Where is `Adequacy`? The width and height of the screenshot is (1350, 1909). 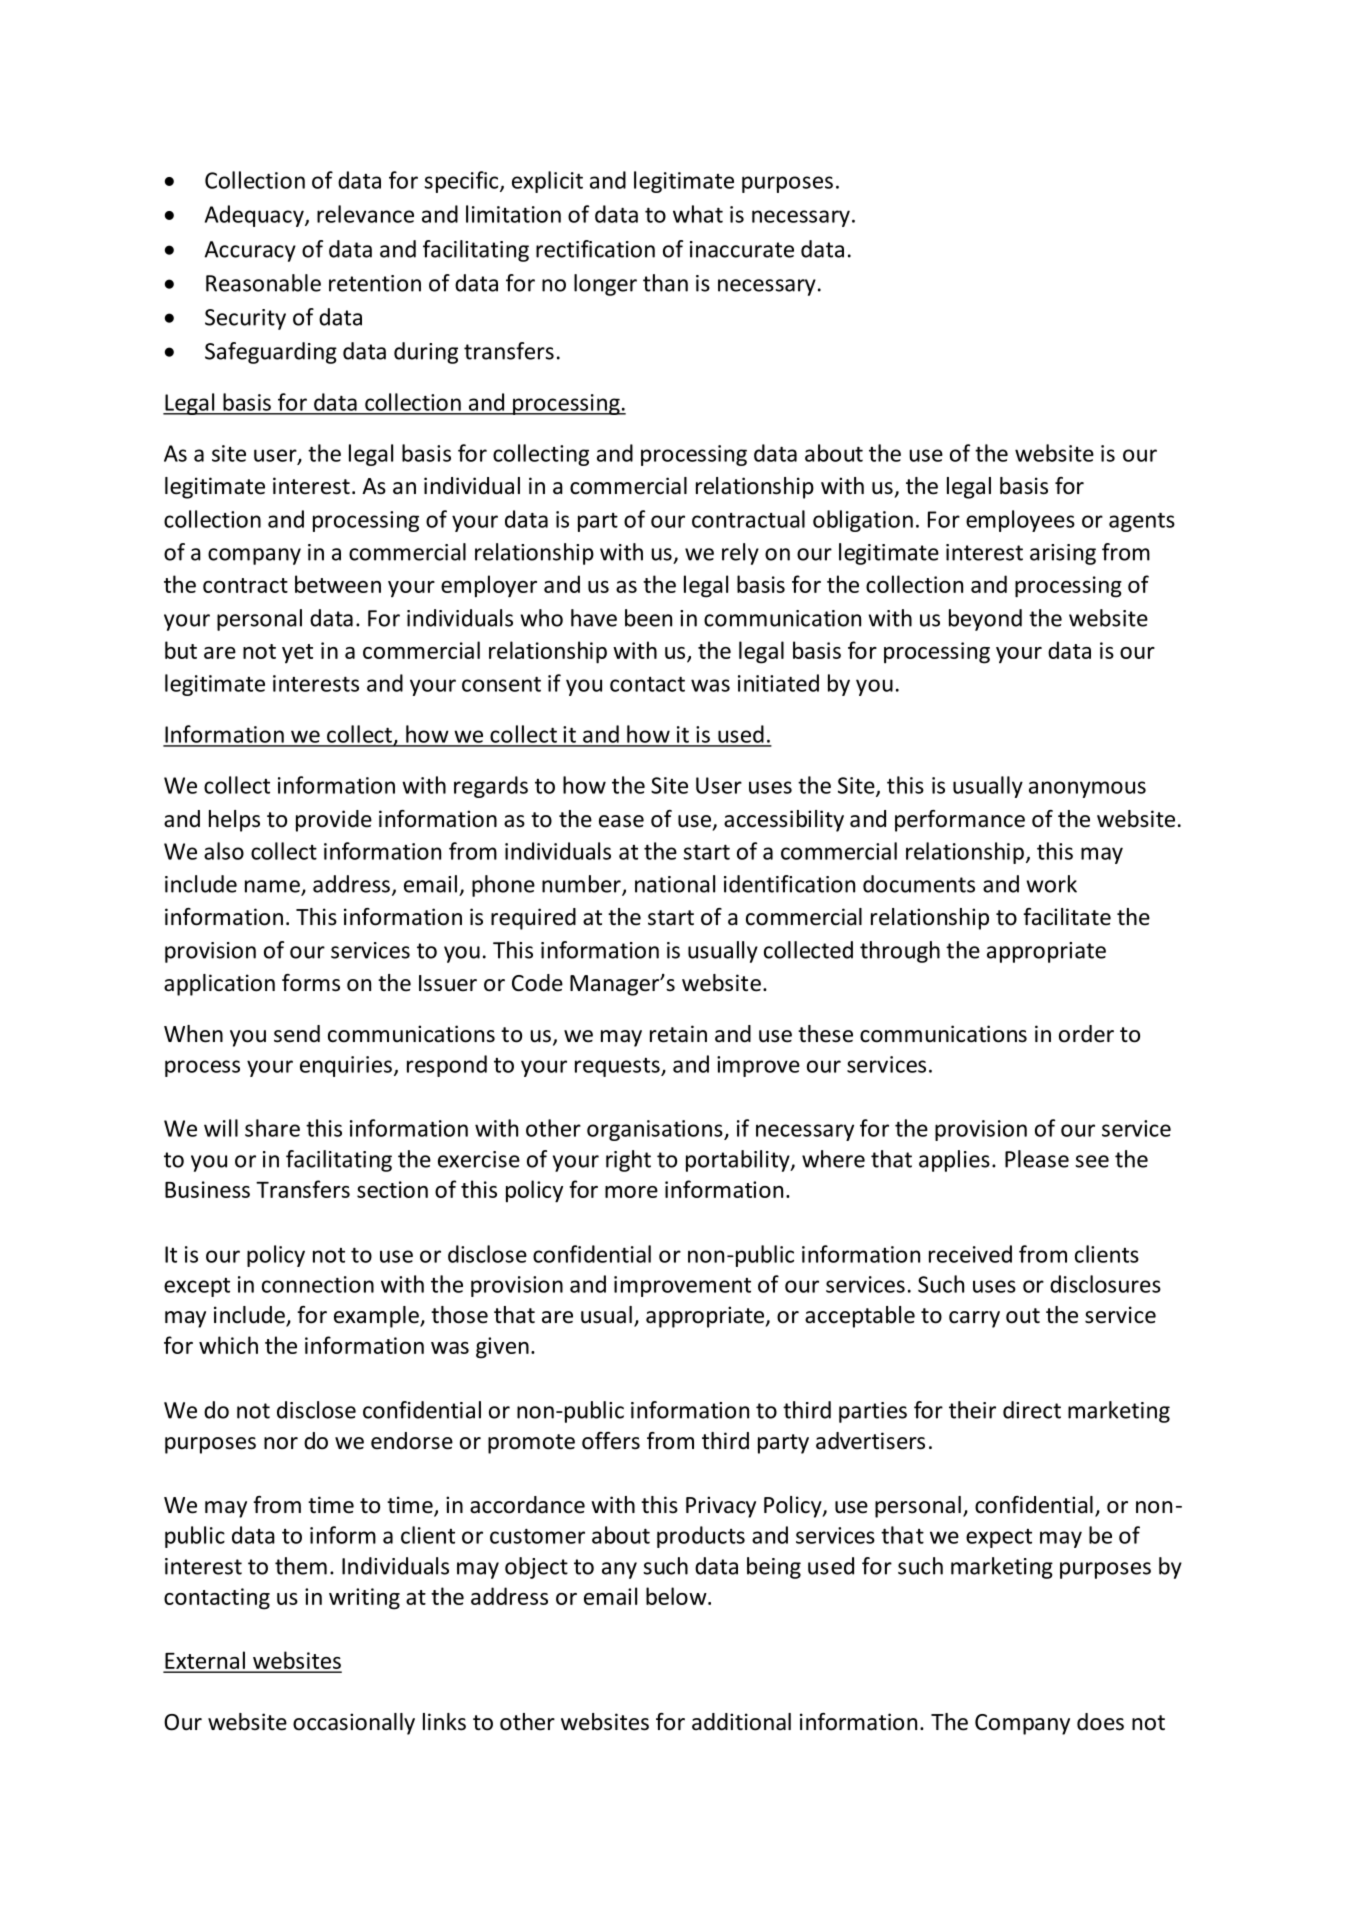
Adequacy is located at coordinates (255, 216).
